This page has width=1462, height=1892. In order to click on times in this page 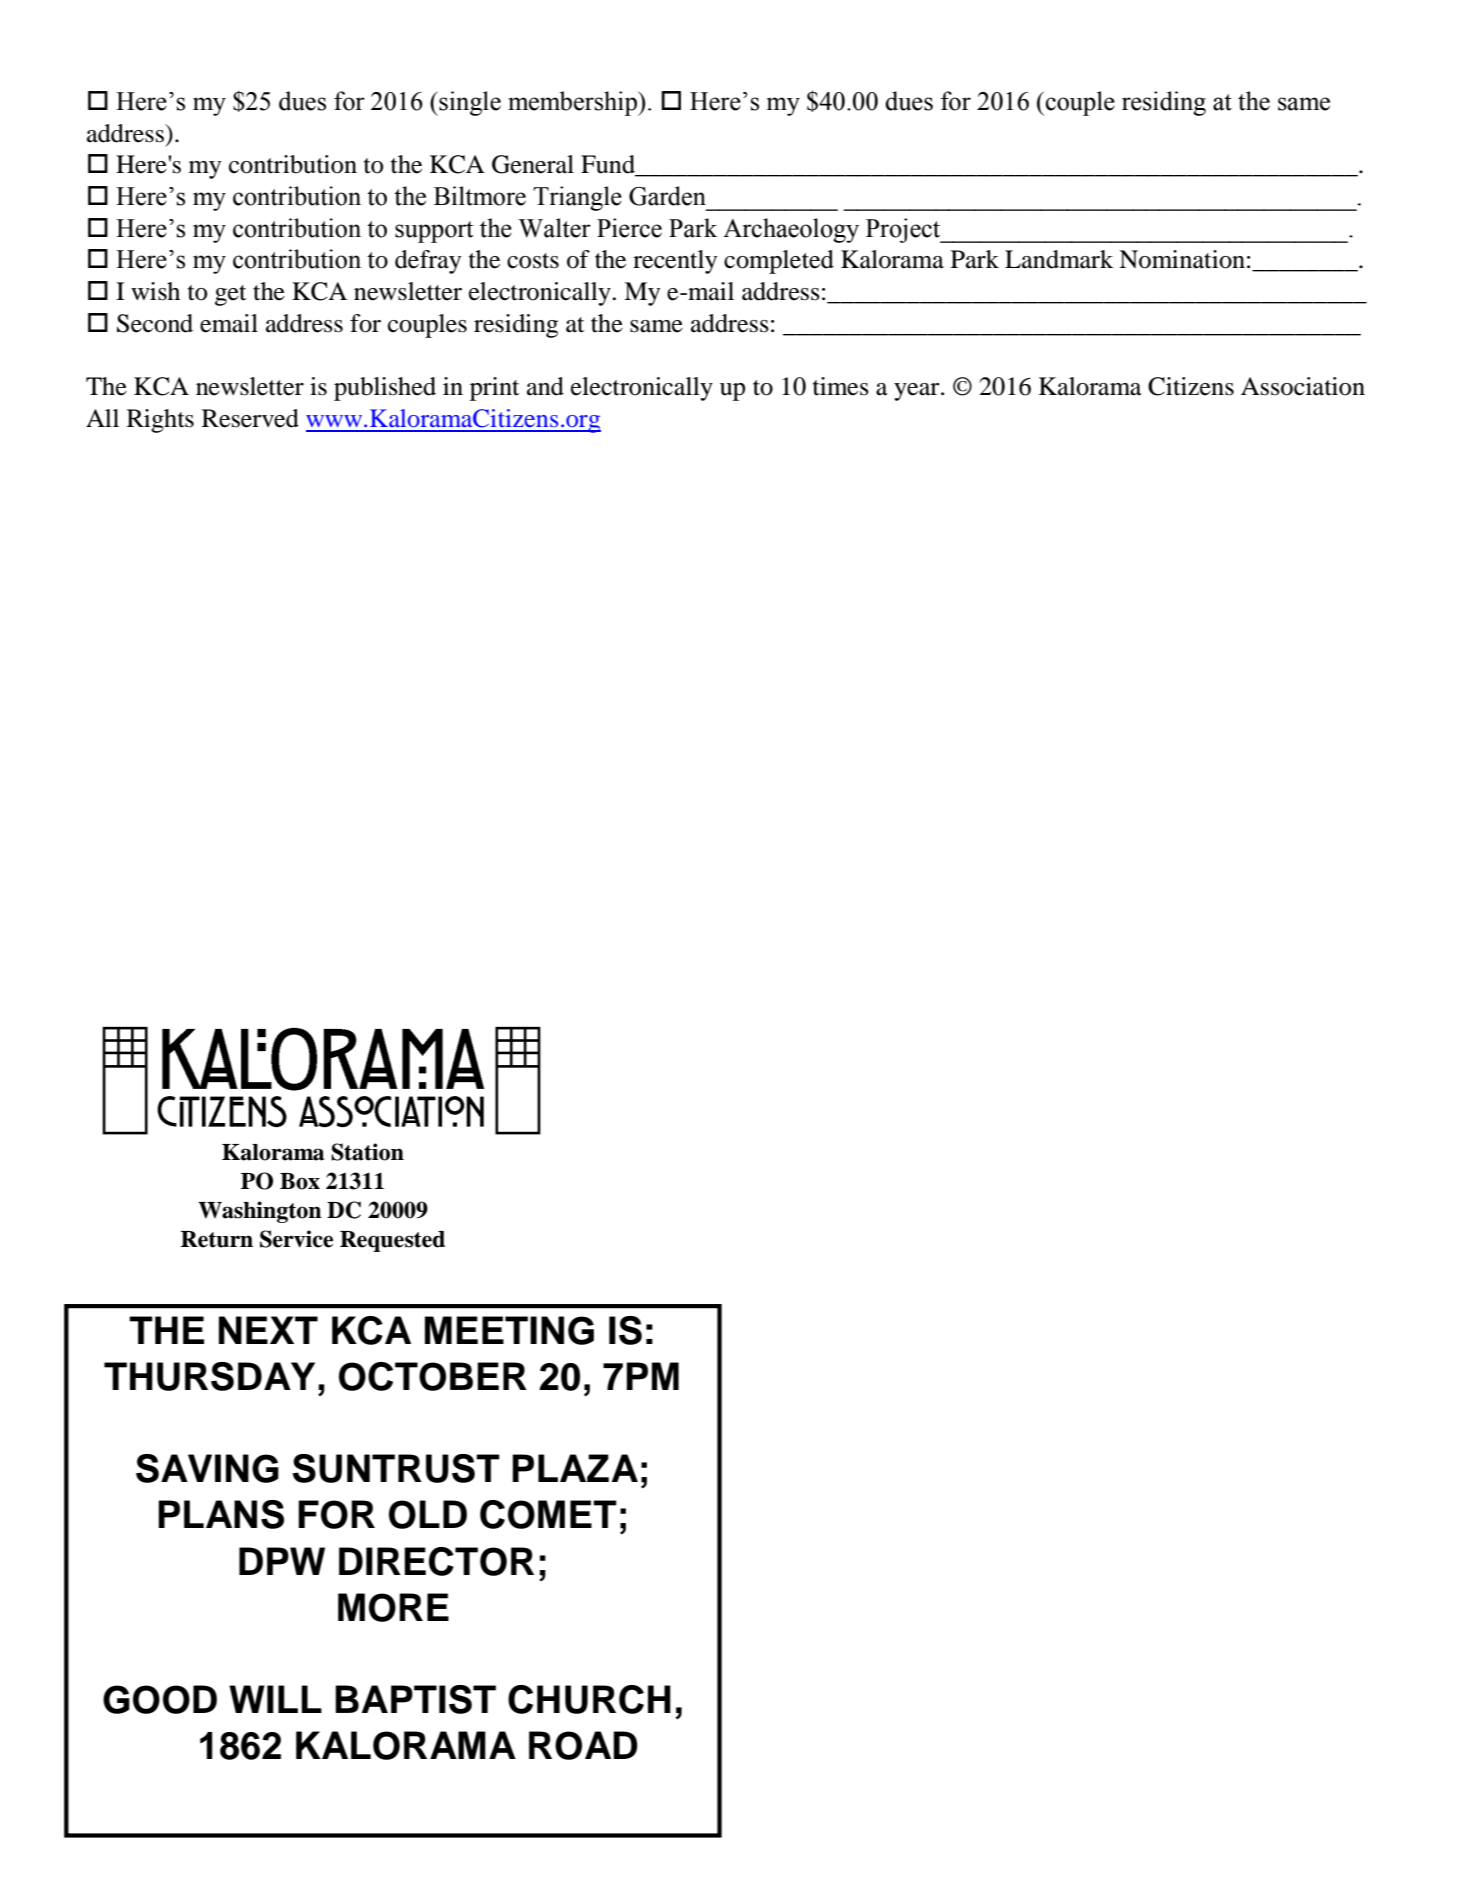, I will do `click(841, 386)`.
